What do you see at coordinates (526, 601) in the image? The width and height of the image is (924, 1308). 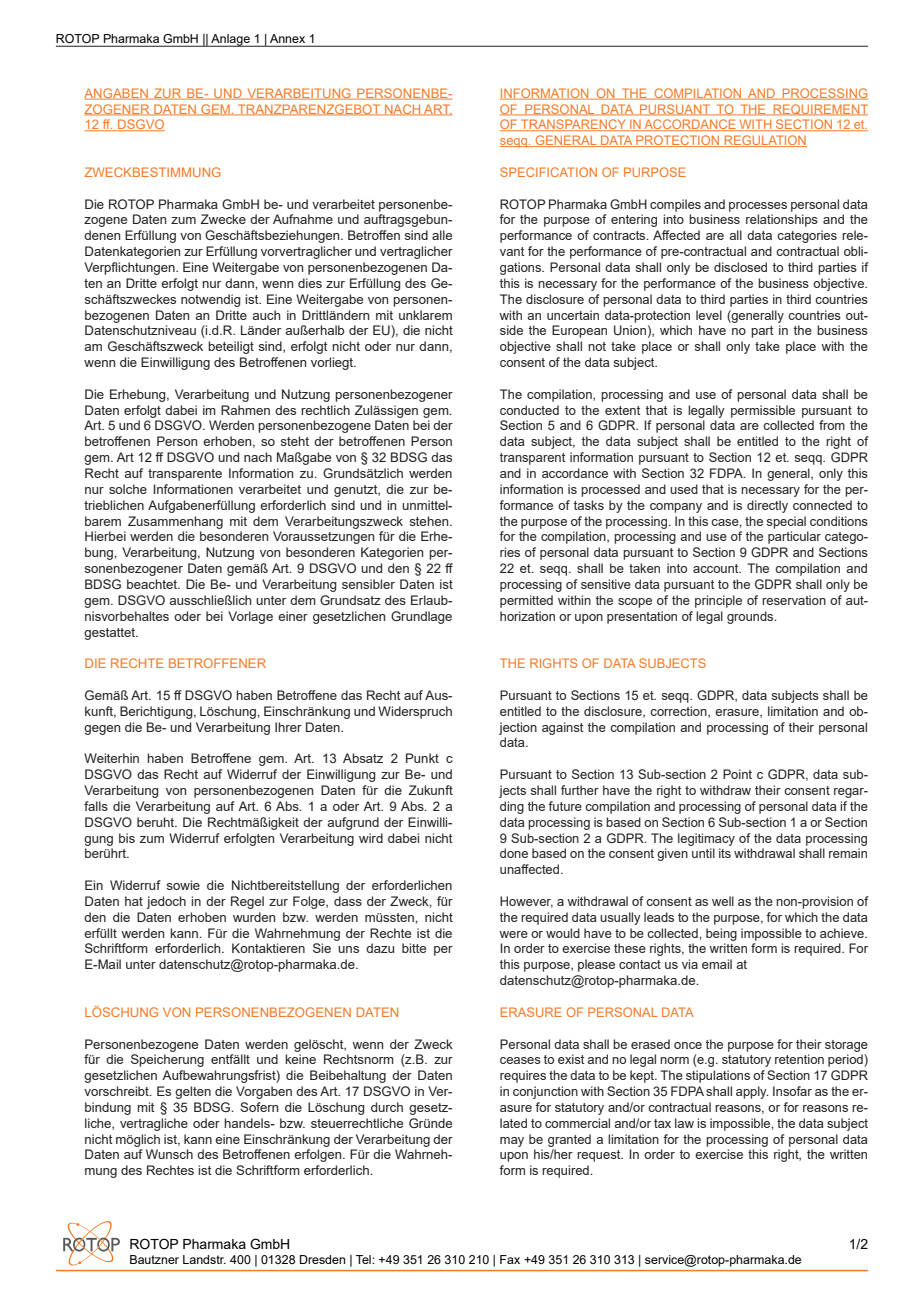 I see `permitted` at bounding box center [526, 601].
